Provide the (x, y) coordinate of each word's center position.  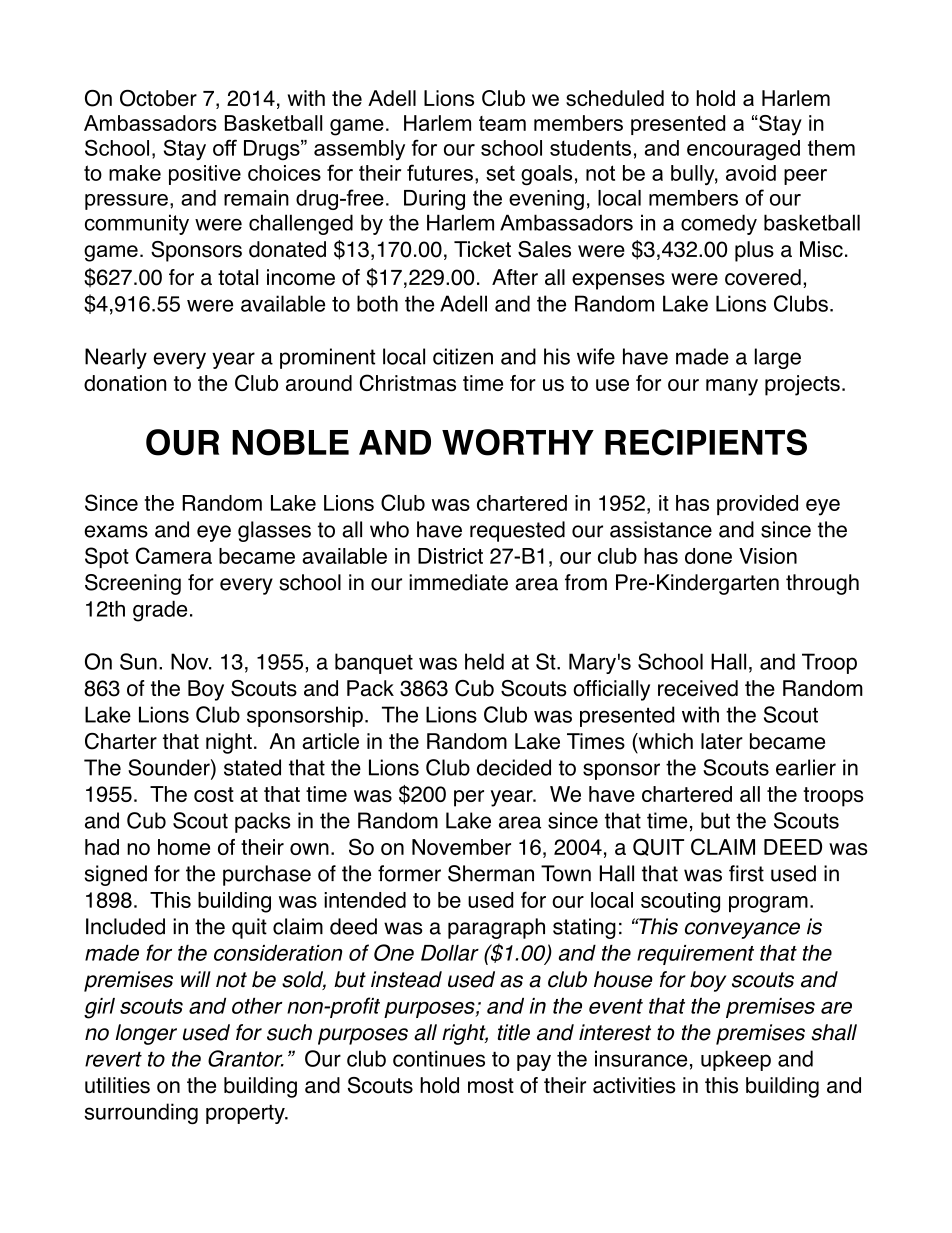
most (491, 1086)
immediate (458, 582)
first (746, 873)
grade (160, 611)
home (184, 847)
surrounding (141, 1113)
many (732, 387)
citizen (463, 356)
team (502, 123)
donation (125, 383)
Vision (768, 556)
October (158, 98)
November (461, 847)
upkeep (736, 1060)
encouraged (743, 150)
